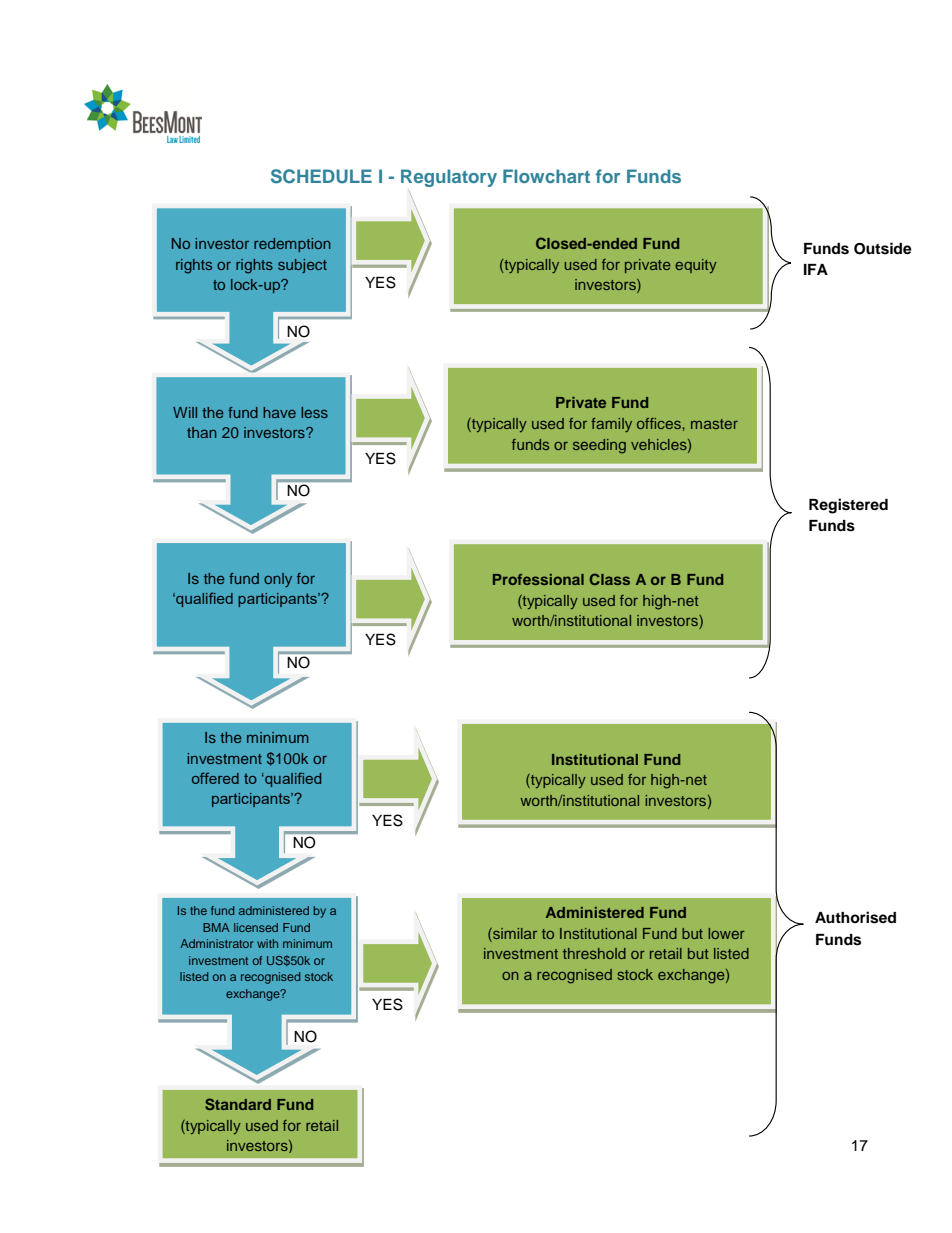 The width and height of the screenshot is (952, 1233). What do you see at coordinates (848, 506) in the screenshot?
I see `Registered` at bounding box center [848, 506].
